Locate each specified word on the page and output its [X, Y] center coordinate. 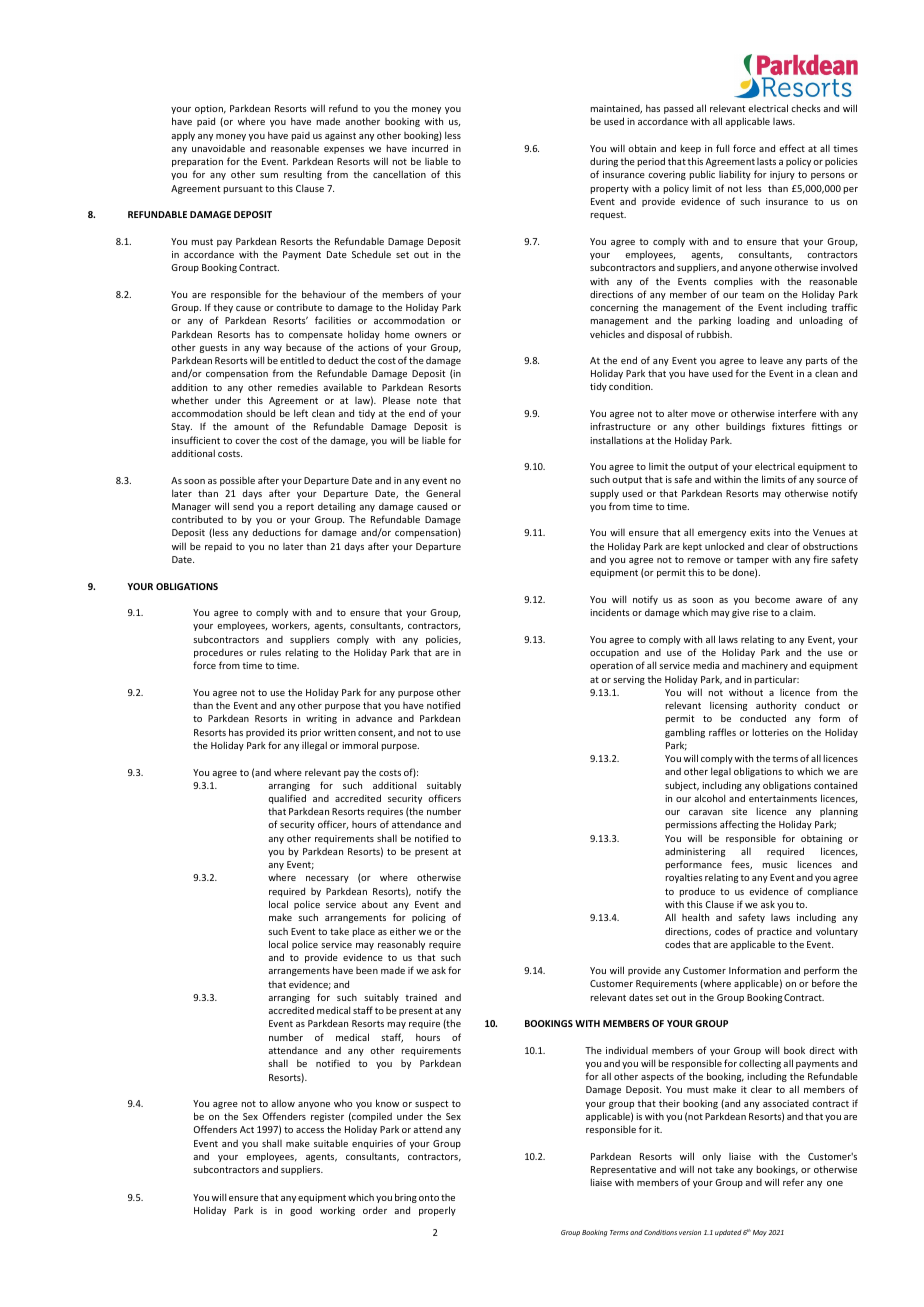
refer [793, 1182]
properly [437, 1211]
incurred [430, 148]
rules [270, 652]
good [301, 1211]
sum [269, 175]
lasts [766, 161]
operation [611, 666]
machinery [765, 666]
